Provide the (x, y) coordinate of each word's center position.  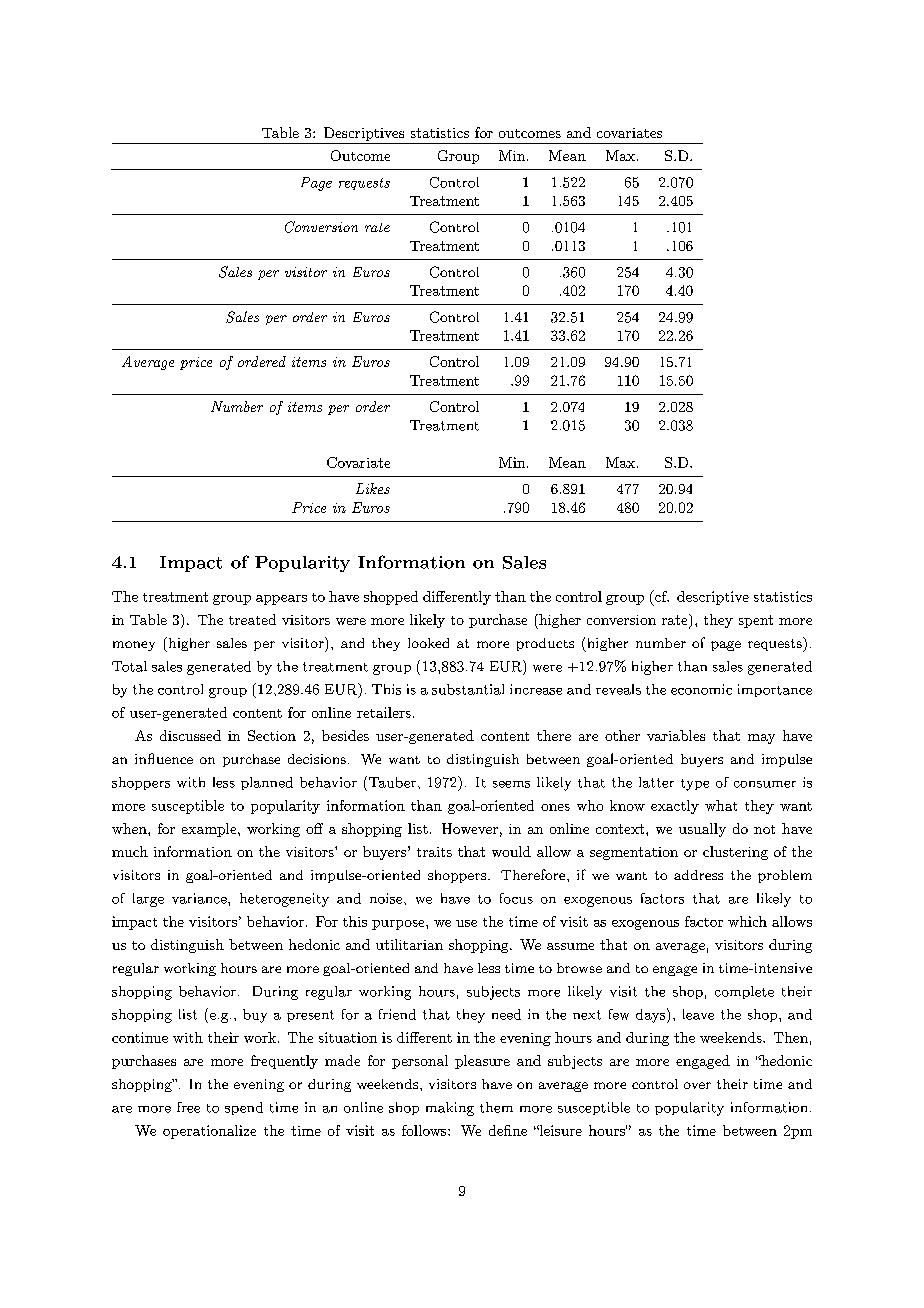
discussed (190, 735)
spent (756, 621)
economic (701, 689)
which (747, 921)
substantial (468, 689)
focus (516, 898)
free (188, 1107)
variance (200, 898)
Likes (373, 488)
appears (281, 600)
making (450, 1109)
